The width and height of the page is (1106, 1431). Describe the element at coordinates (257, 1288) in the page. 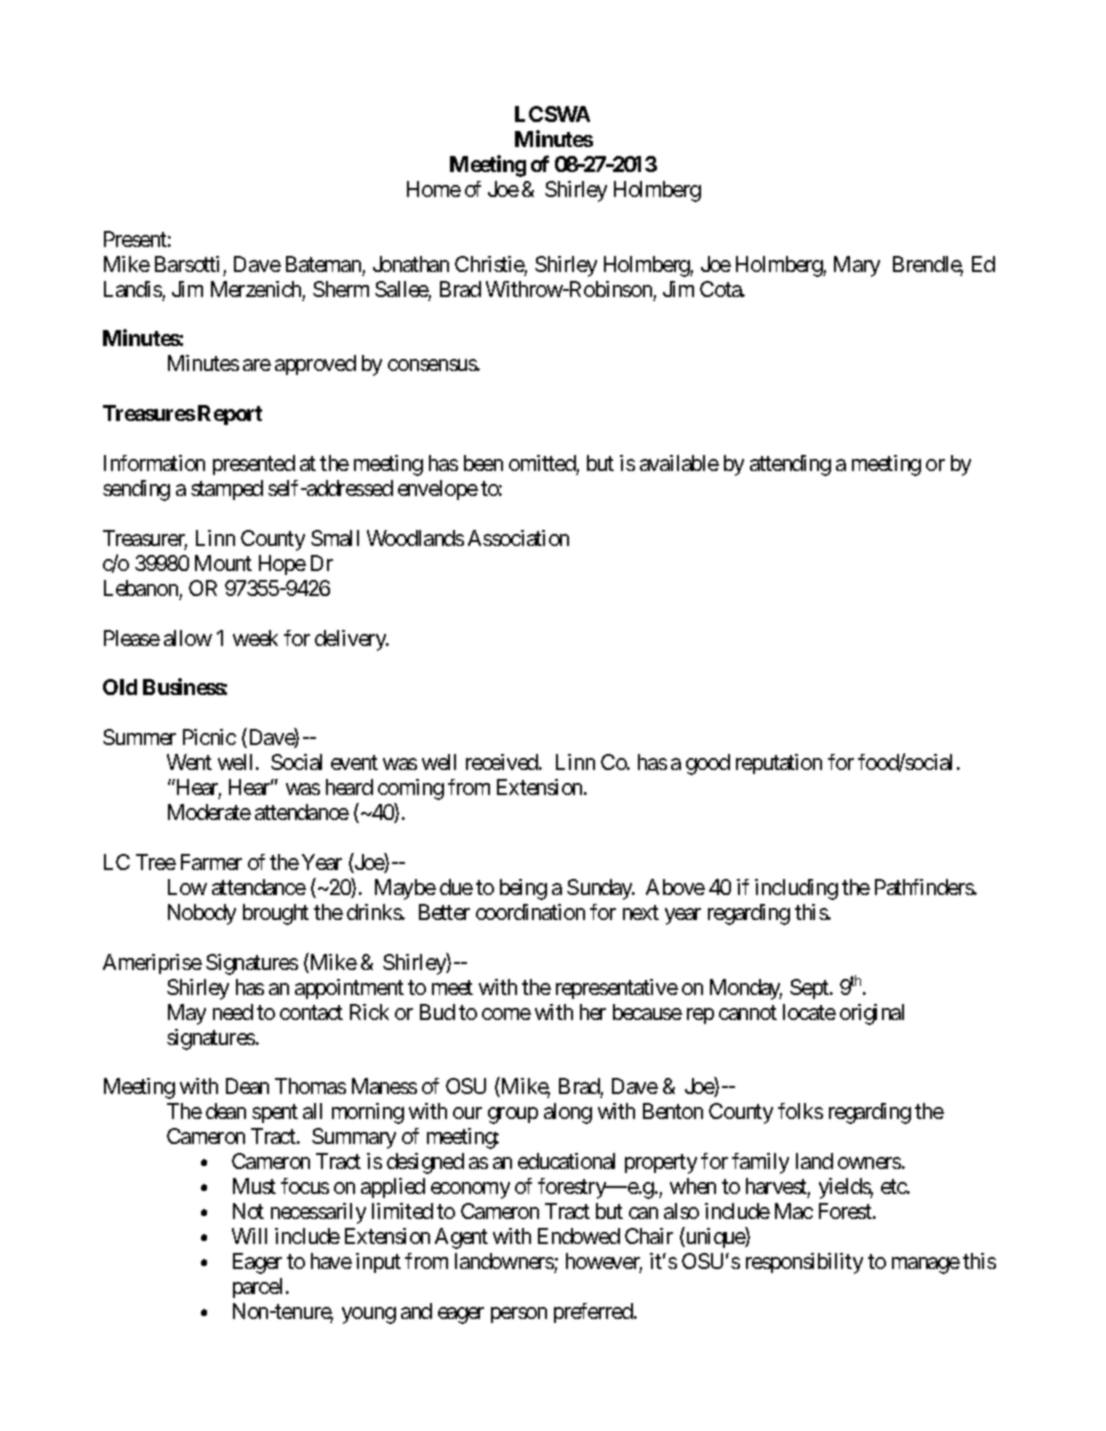

I see `parcel` at that location.
